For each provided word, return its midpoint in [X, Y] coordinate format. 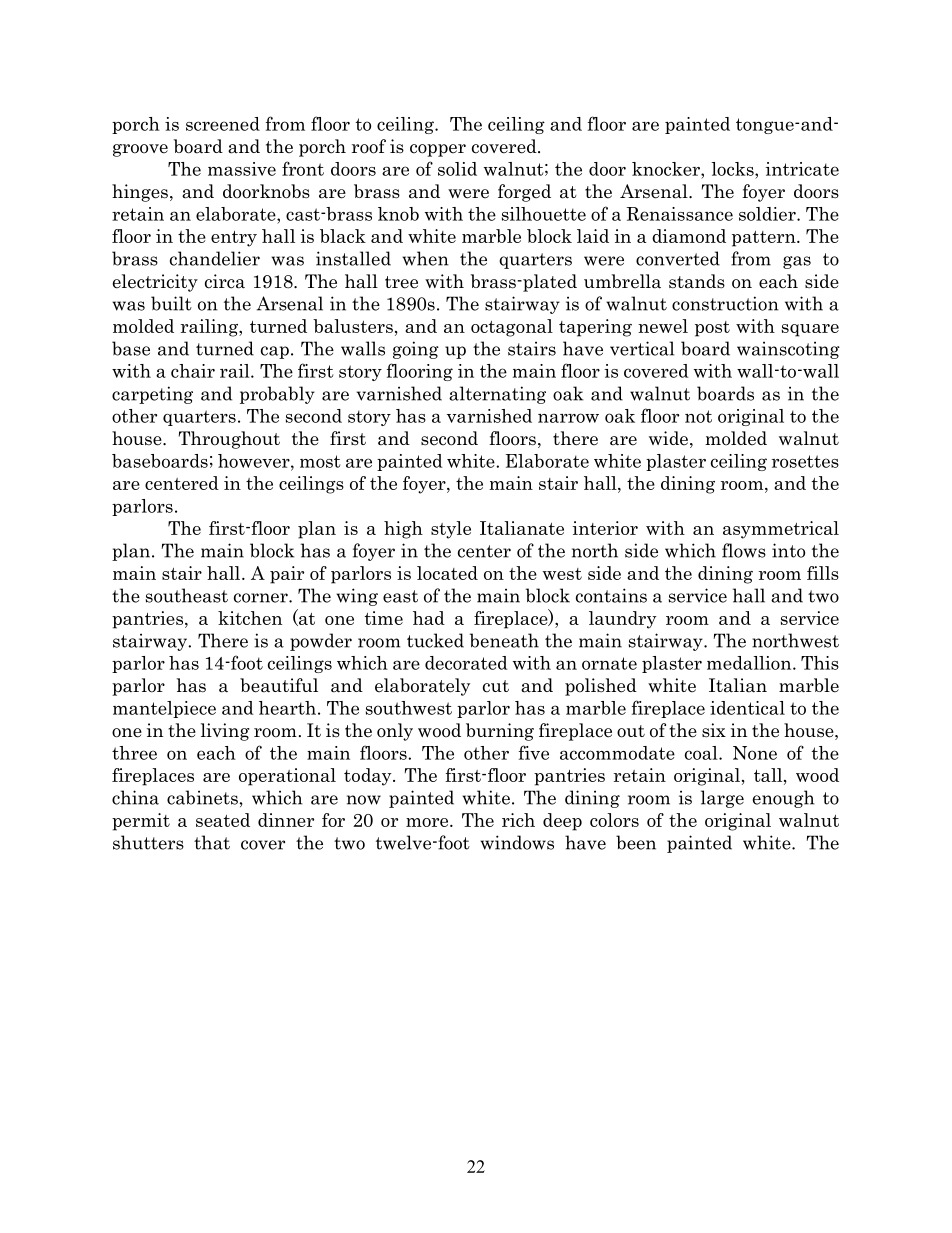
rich [518, 820]
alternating [497, 395]
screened [223, 124]
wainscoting [788, 350]
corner [262, 598]
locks [733, 169]
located [447, 573]
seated [223, 820]
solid [457, 169]
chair [193, 371]
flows [744, 550]
